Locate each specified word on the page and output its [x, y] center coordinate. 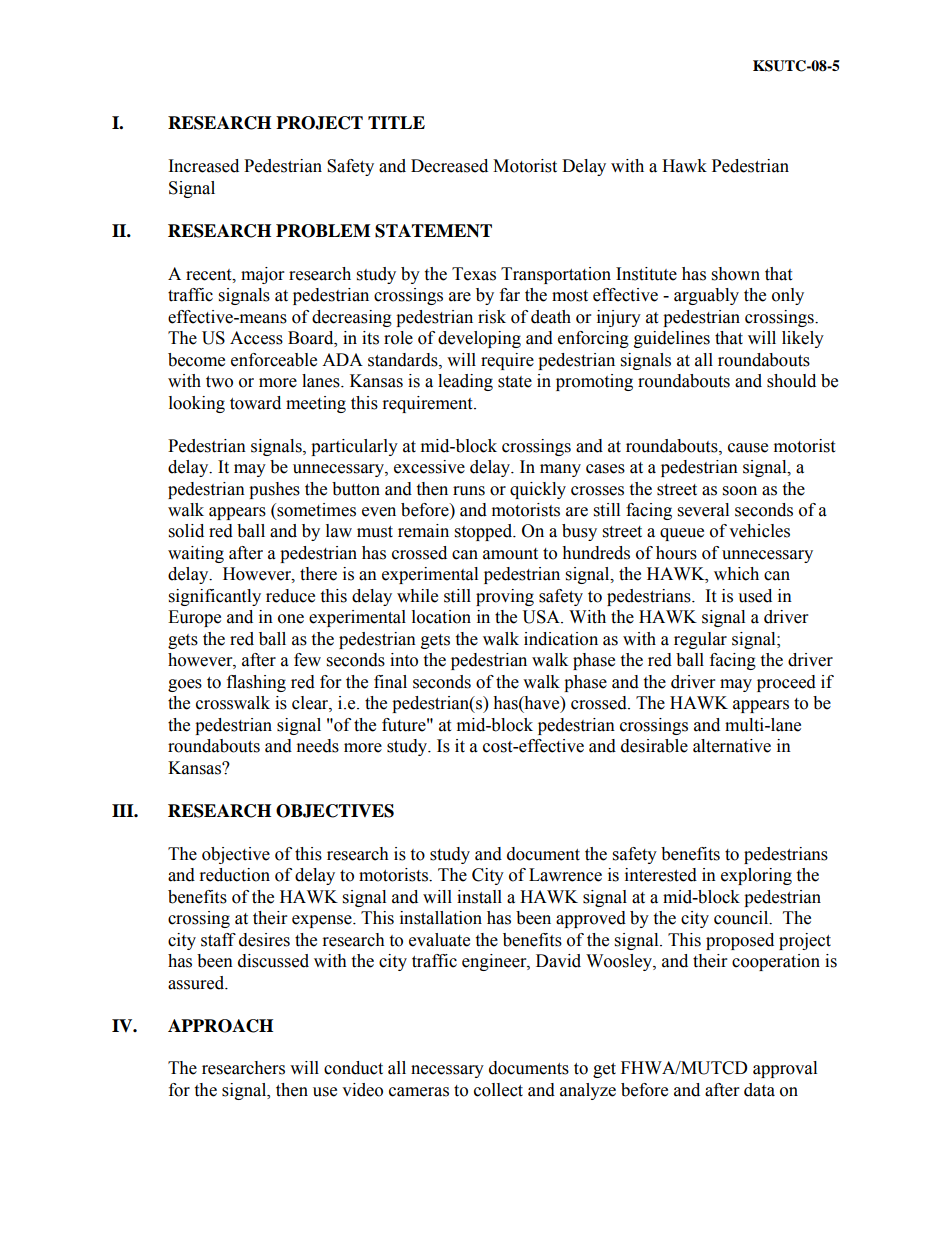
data [759, 1090]
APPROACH [220, 1026]
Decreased [449, 166]
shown [736, 274]
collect [498, 1090]
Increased [204, 166]
